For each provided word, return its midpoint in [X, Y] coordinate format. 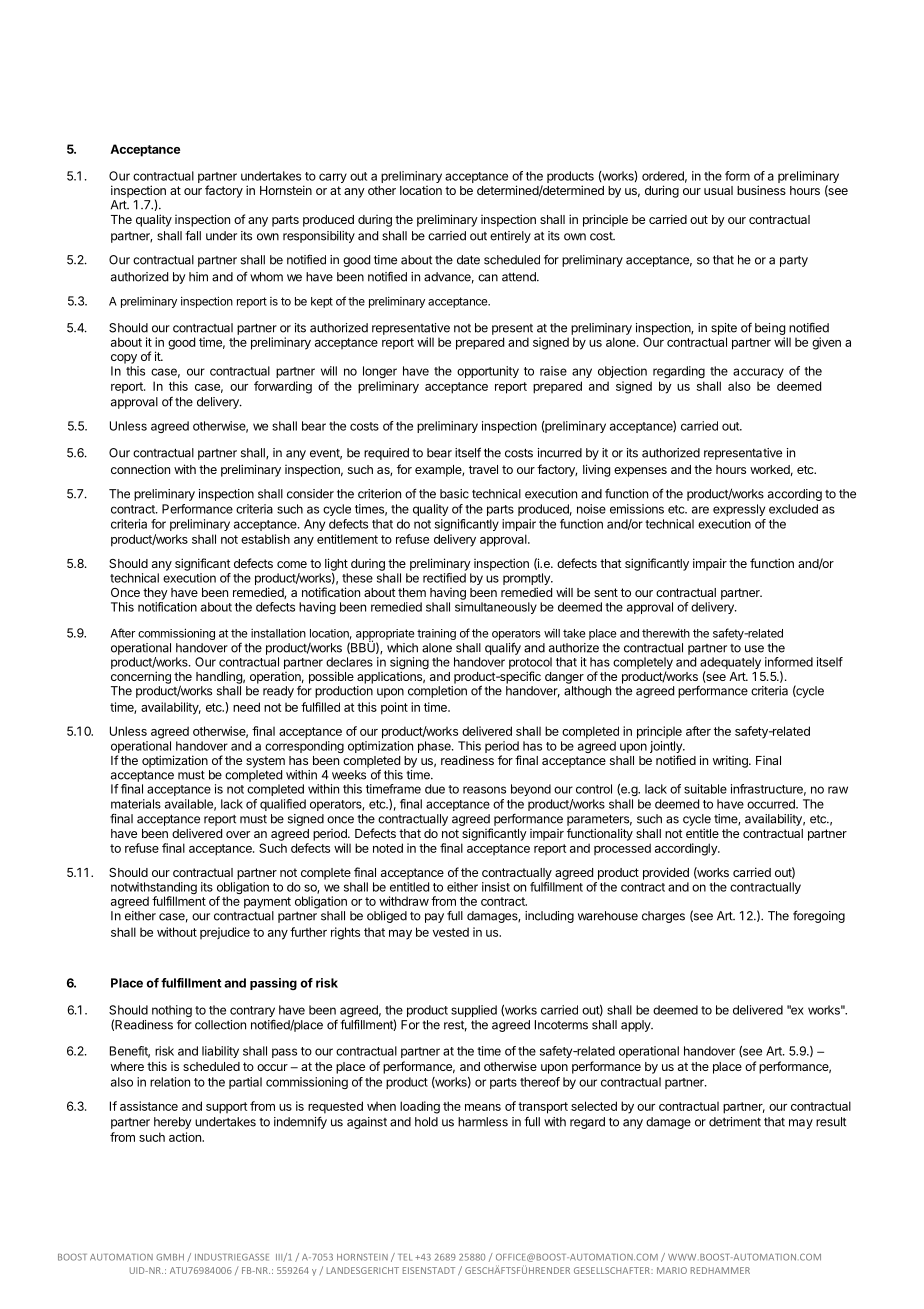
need [246, 707]
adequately [730, 664]
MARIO [672, 1270]
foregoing [819, 916]
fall [193, 236]
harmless [483, 1122]
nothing [172, 1012]
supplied [474, 1011]
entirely [510, 237]
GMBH [170, 1257]
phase [435, 747]
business [761, 190]
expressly [739, 510]
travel [483, 469]
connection [140, 469]
